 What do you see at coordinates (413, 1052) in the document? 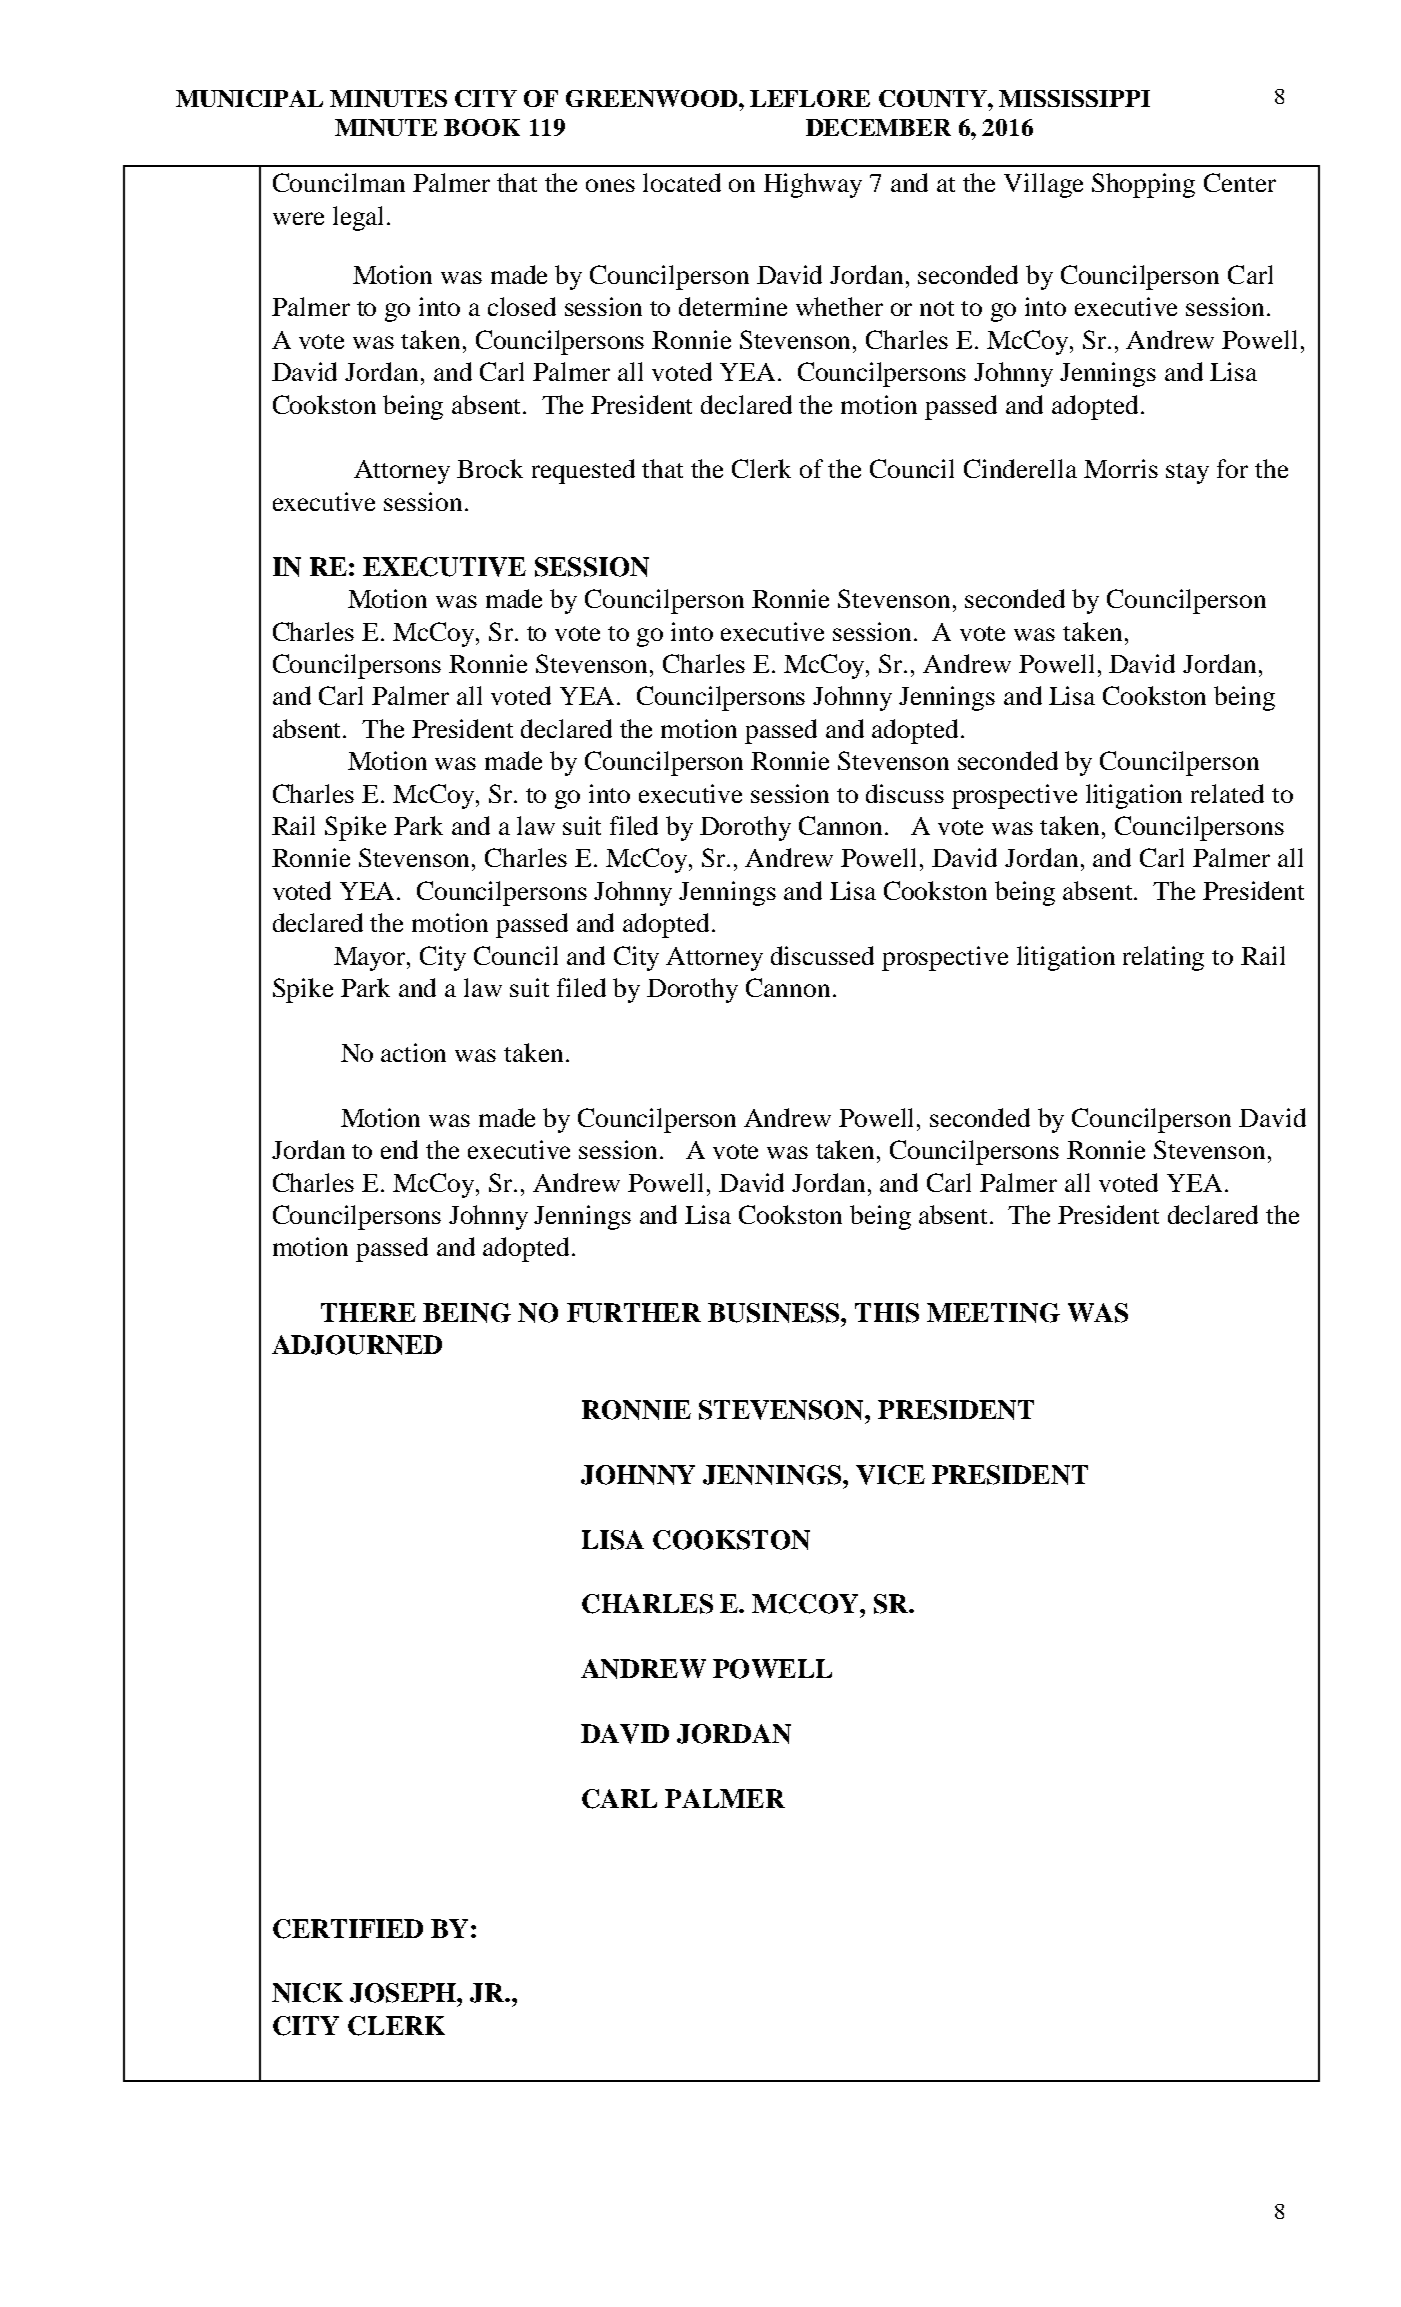
I see `action` at bounding box center [413, 1052].
